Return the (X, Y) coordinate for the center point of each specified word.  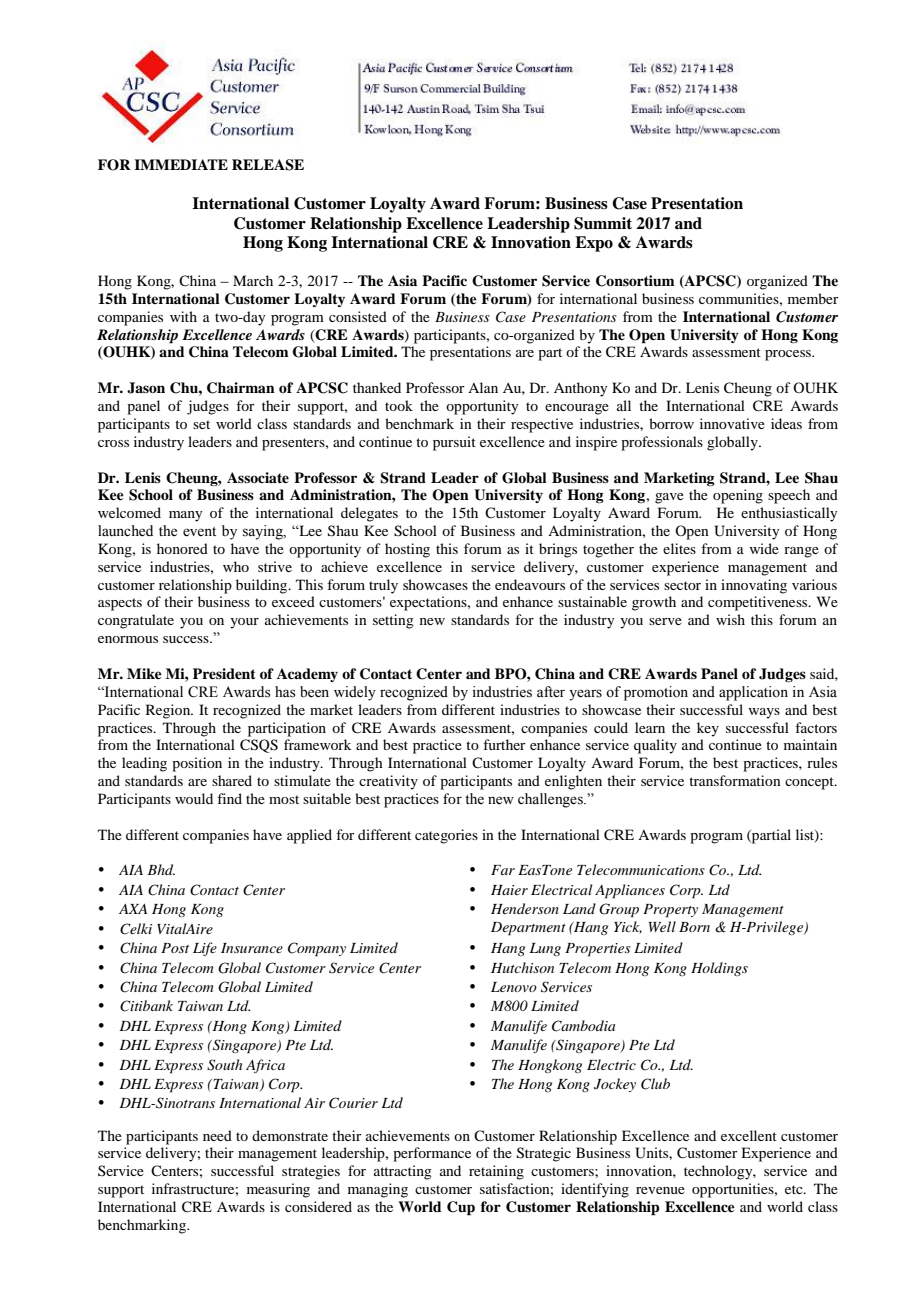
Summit (603, 223)
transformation (735, 780)
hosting (407, 550)
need (217, 1135)
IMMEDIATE (181, 164)
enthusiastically (789, 514)
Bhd (161, 869)
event (199, 532)
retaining (496, 1172)
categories (446, 836)
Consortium (635, 281)
